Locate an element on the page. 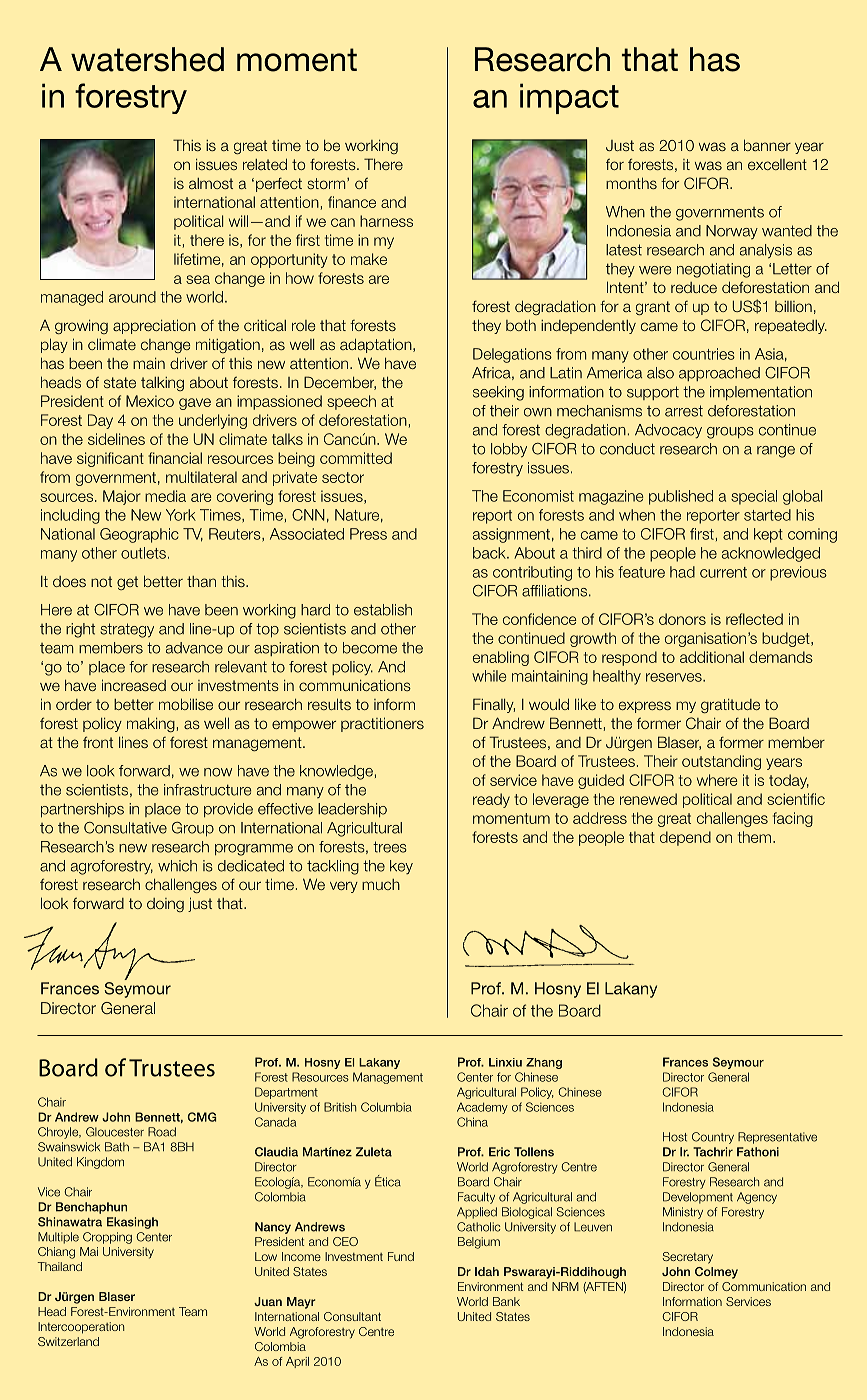 This page has width=867, height=1400. impact is located at coordinates (569, 98).
